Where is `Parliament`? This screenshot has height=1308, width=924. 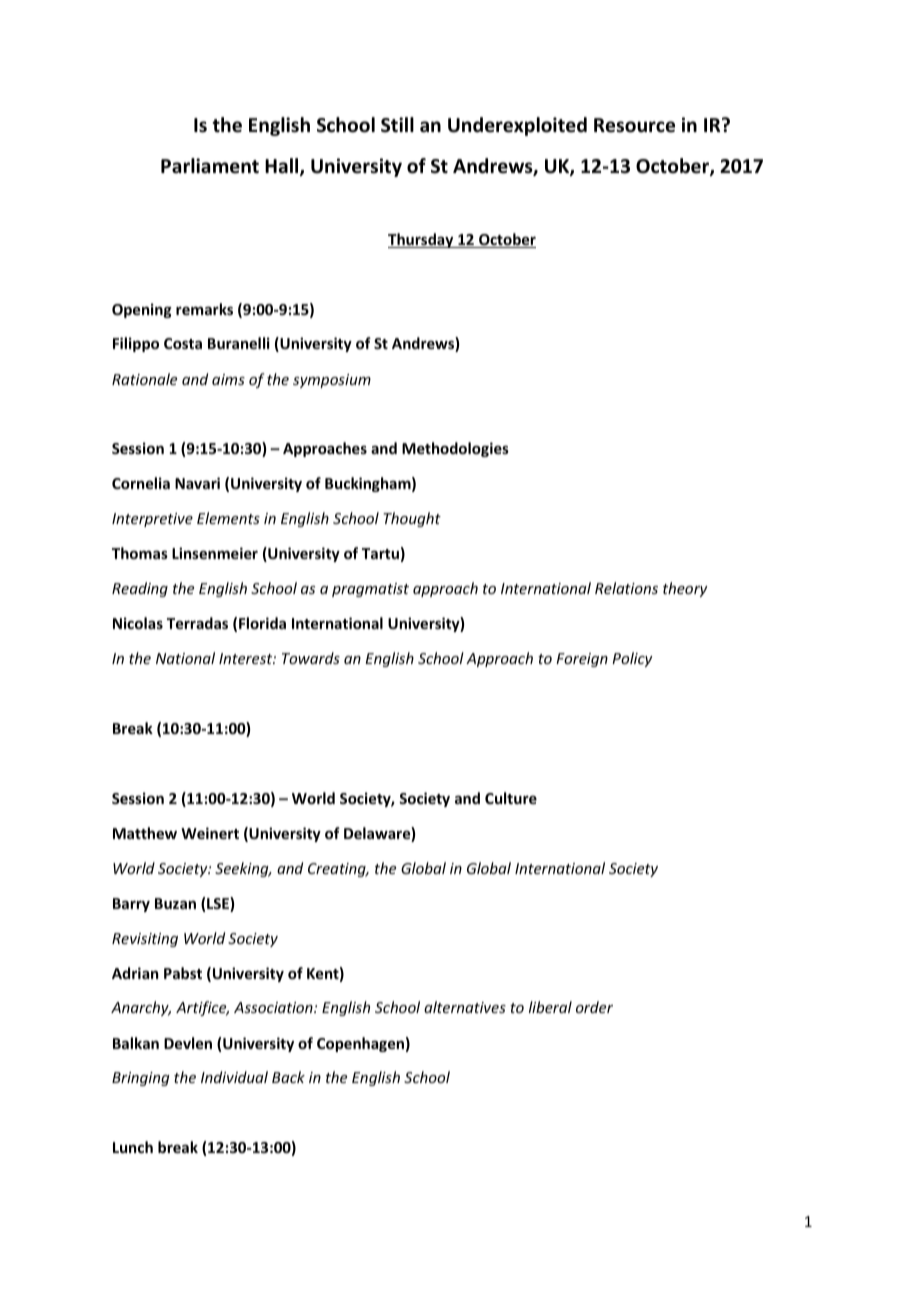 Parliament is located at coordinates (210, 166).
